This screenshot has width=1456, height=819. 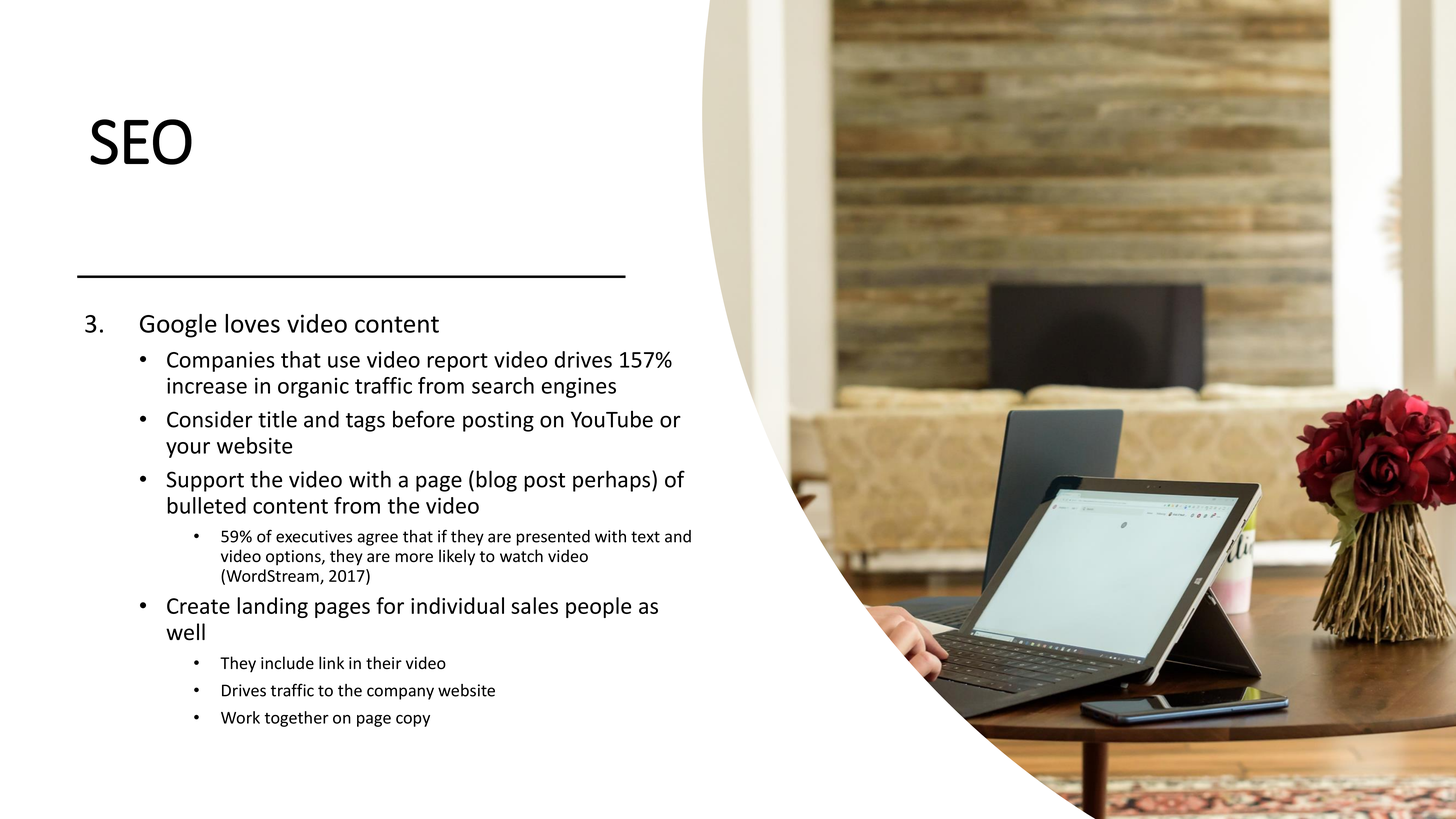 I want to click on engines, so click(x=579, y=388).
